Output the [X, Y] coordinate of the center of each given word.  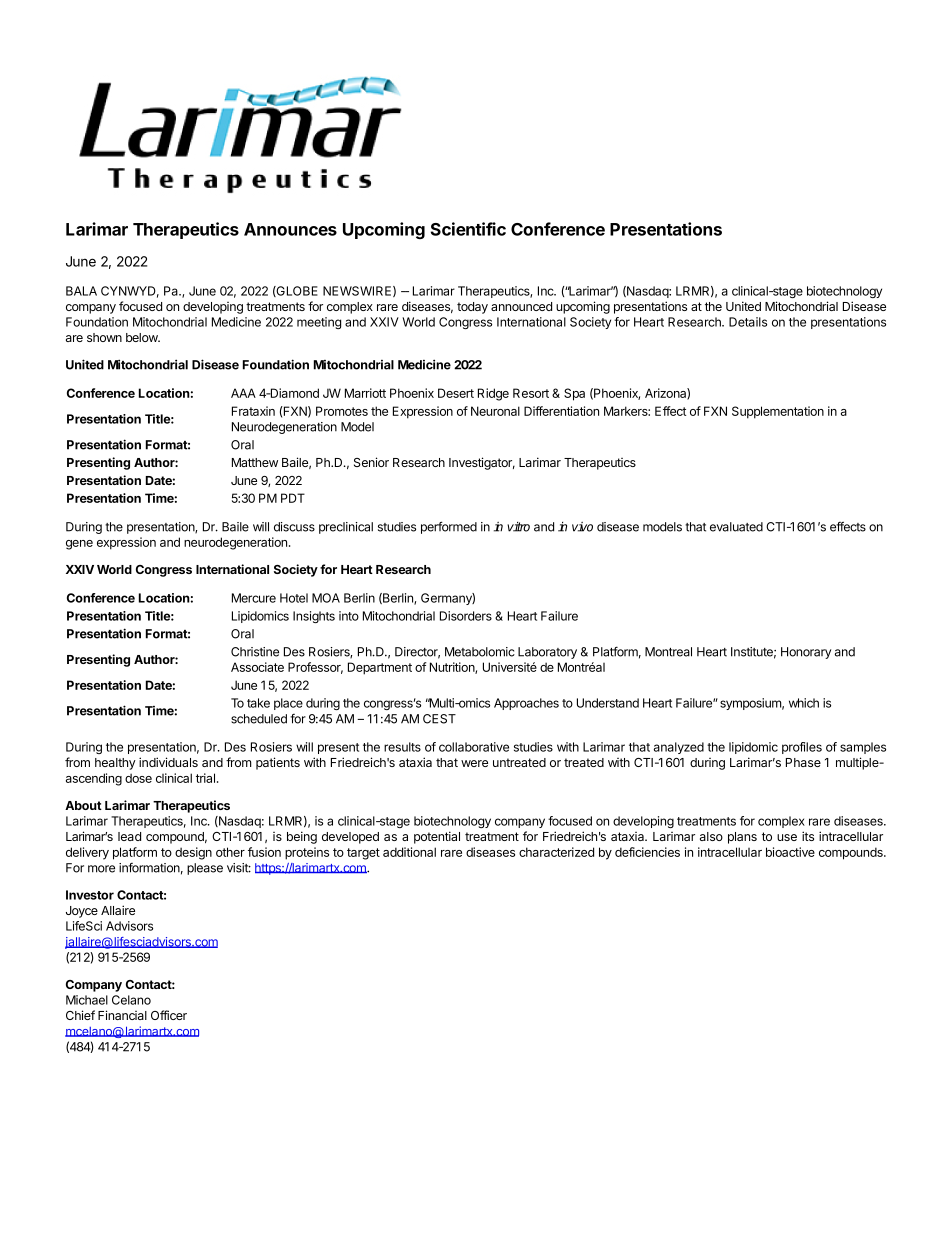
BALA [81, 291]
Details [748, 322]
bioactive [790, 852]
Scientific [468, 229]
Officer [169, 1015]
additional [409, 852]
